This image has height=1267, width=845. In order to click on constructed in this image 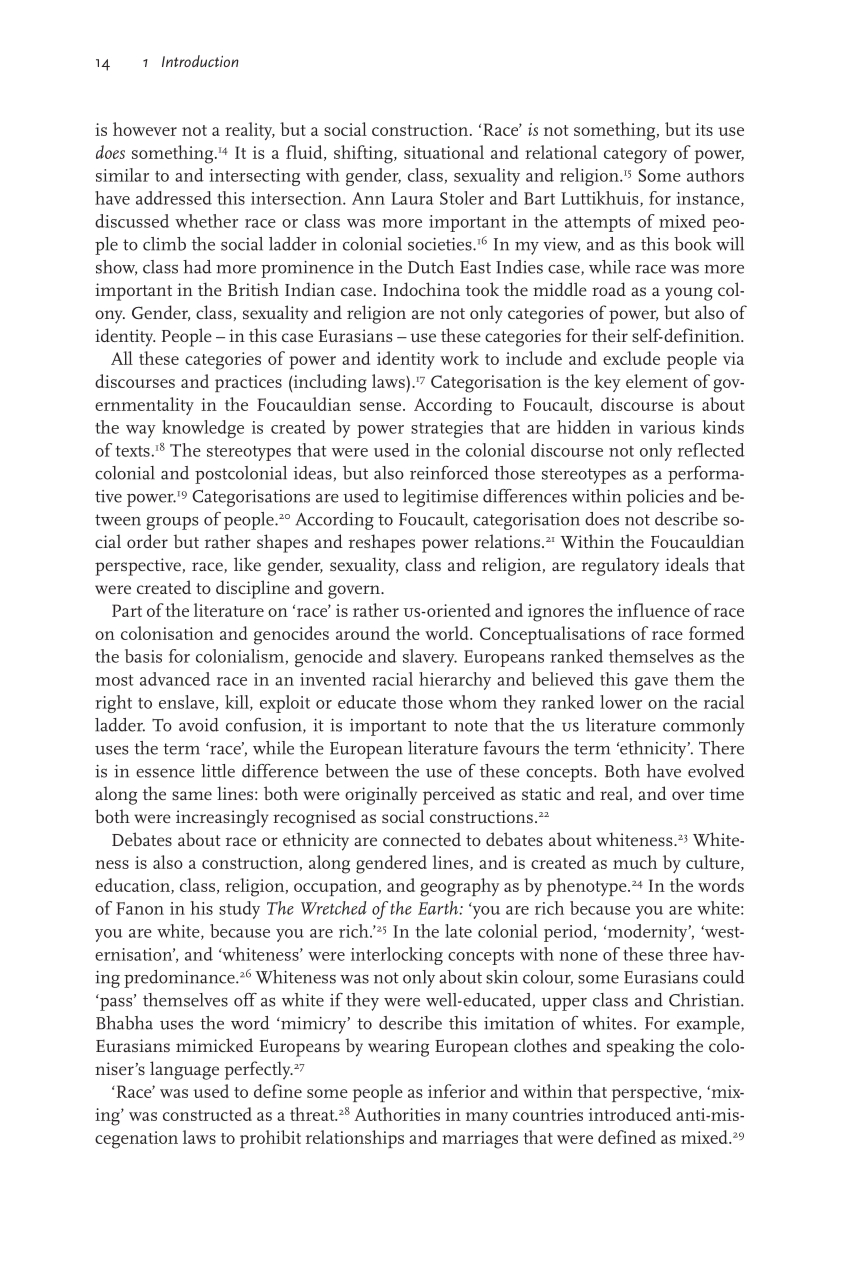, I will do `click(207, 1114)`.
